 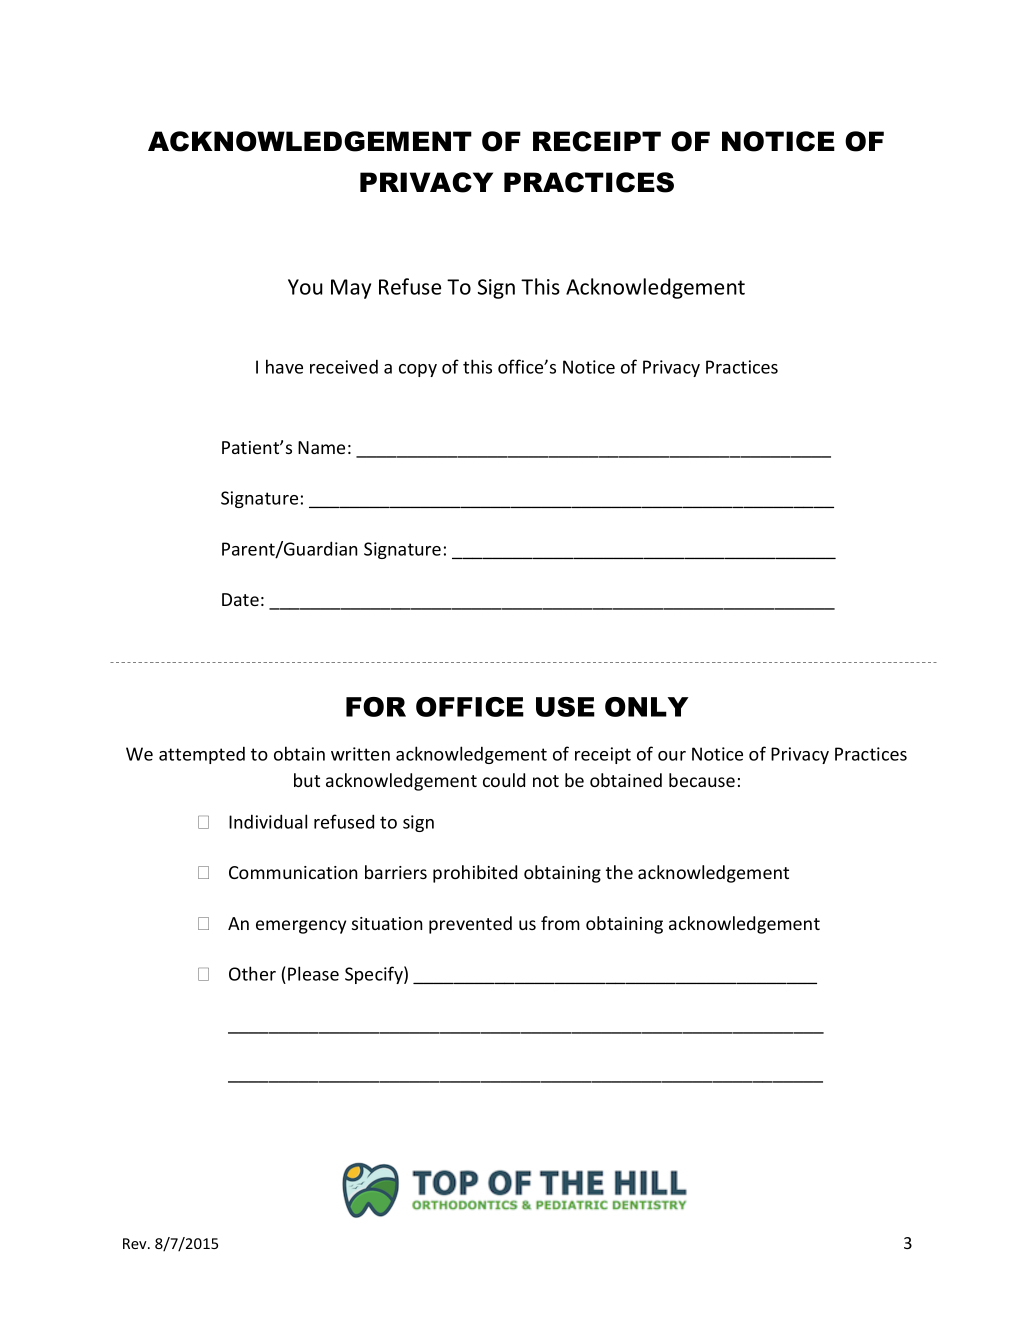 I want to click on May, so click(x=351, y=289).
